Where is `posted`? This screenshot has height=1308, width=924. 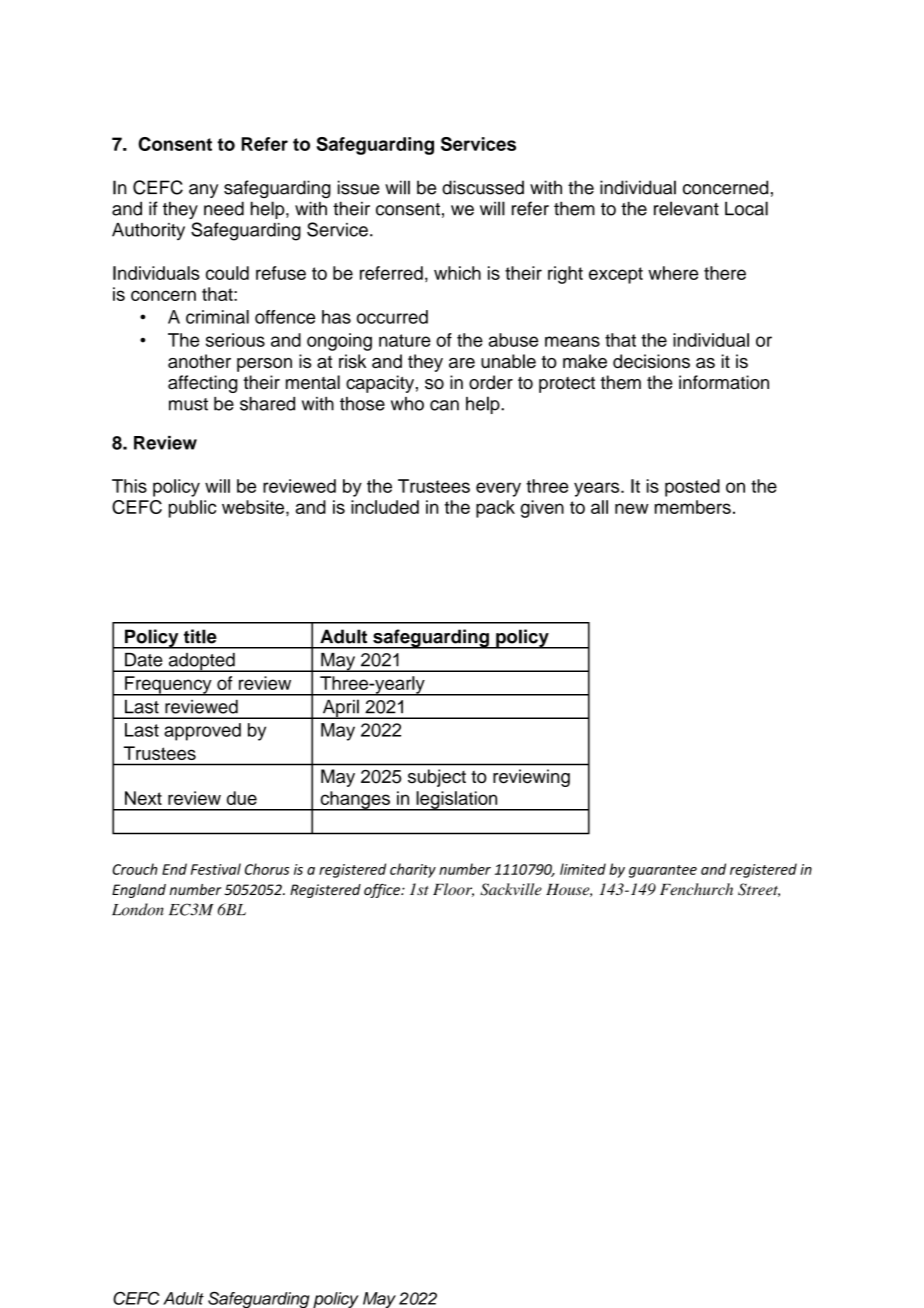
posted is located at coordinates (692, 488).
